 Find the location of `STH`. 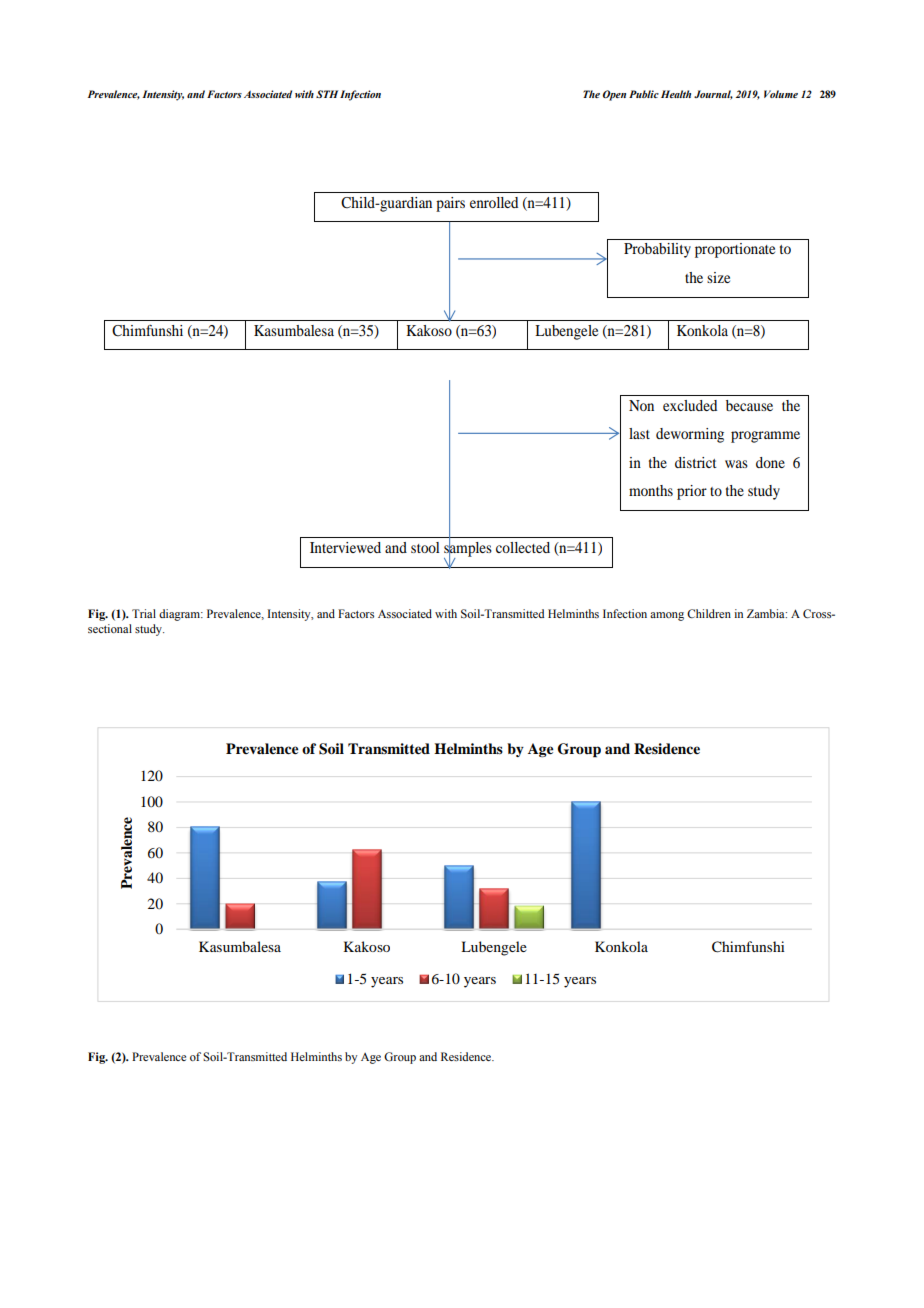

STH is located at coordinates (327, 94).
